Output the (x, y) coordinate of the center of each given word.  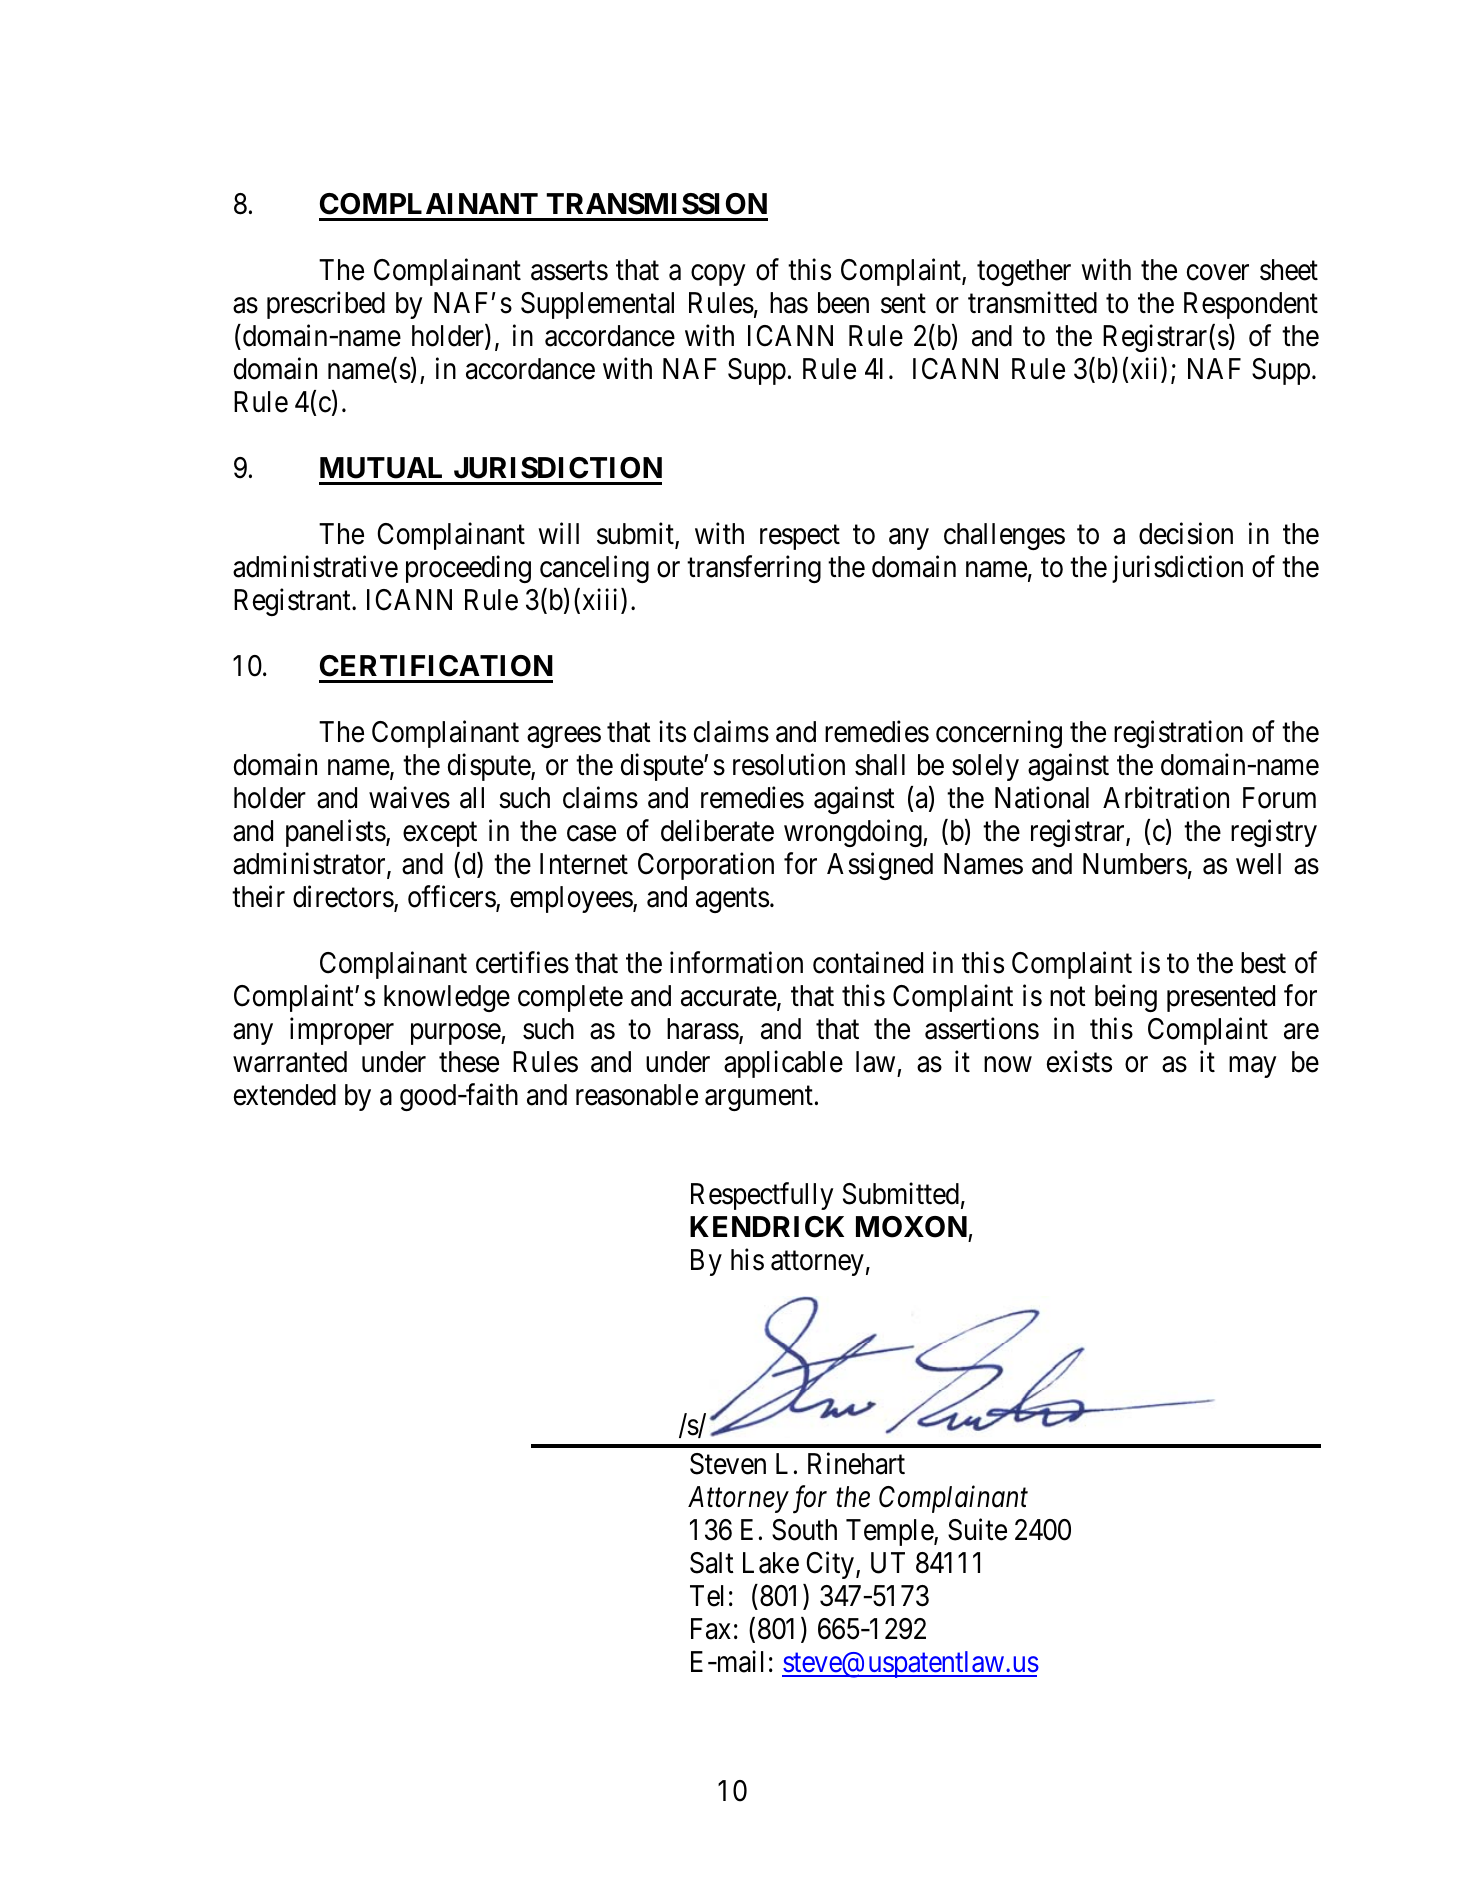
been (843, 303)
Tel (707, 1596)
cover (1218, 273)
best (1263, 963)
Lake (771, 1563)
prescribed (326, 305)
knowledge (447, 998)
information (736, 962)
